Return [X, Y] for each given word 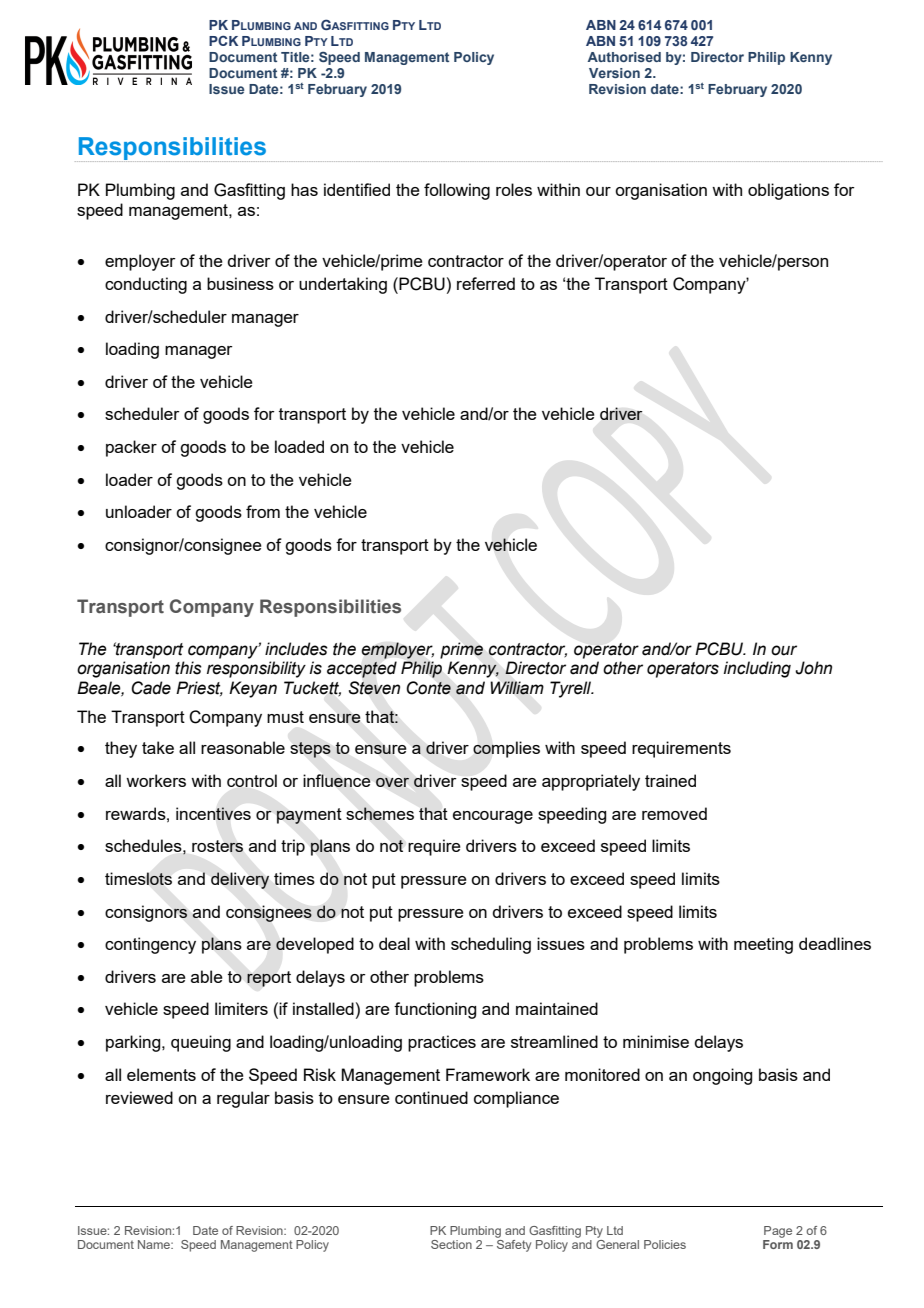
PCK [223, 40]
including [757, 669]
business [240, 283]
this [188, 668]
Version [614, 73]
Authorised [624, 57]
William [517, 688]
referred [486, 283]
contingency [150, 945]
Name [155, 1244]
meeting [763, 945]
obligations [788, 191]
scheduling [491, 945]
